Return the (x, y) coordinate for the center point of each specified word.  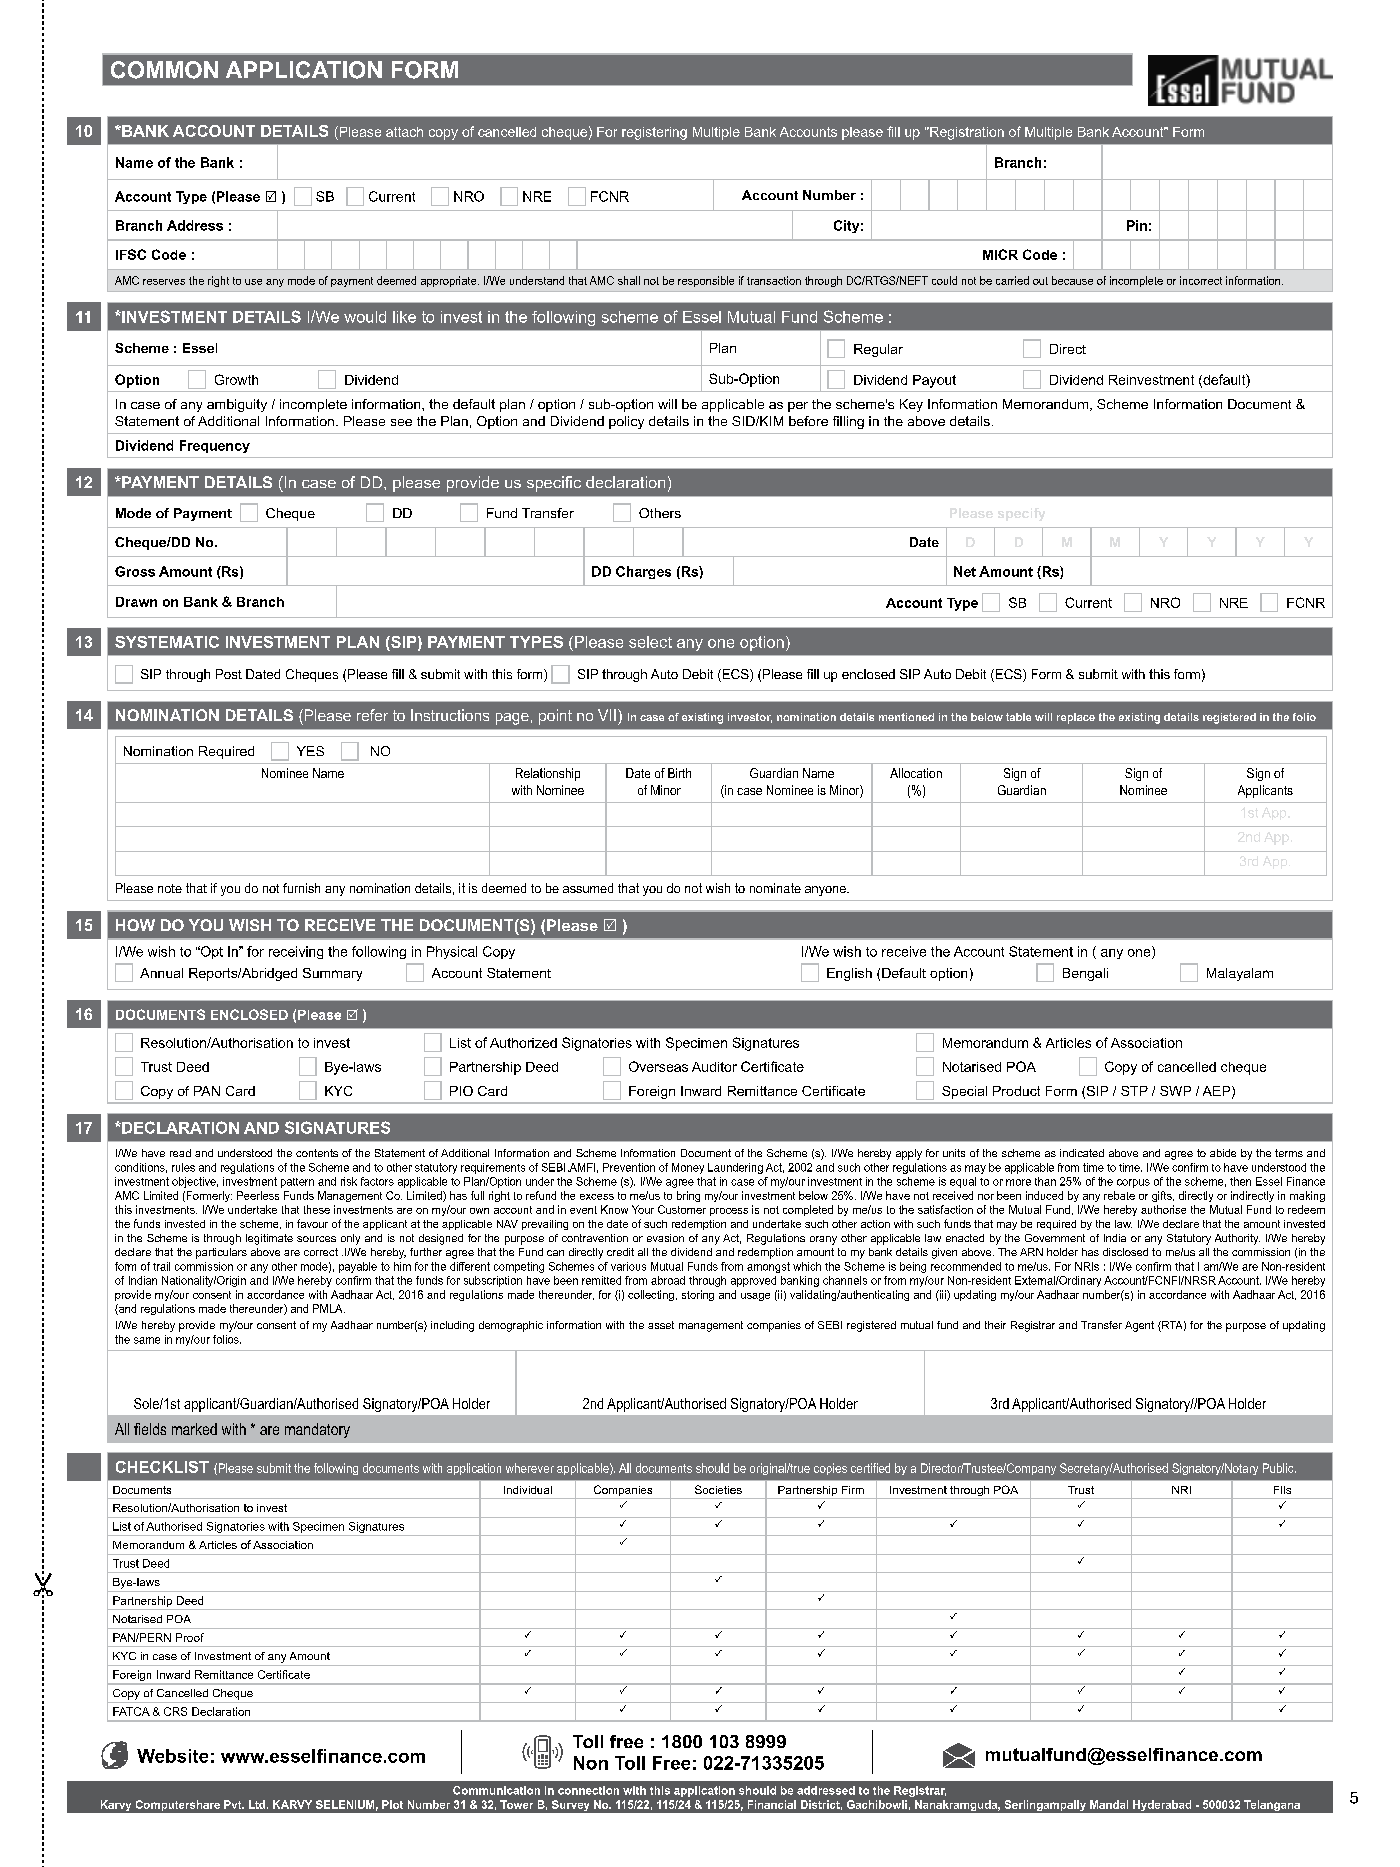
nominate (775, 888)
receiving (296, 952)
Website (172, 1756)
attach (404, 132)
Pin (1137, 225)
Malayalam (1240, 974)
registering (654, 133)
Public (1279, 1468)
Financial (772, 1804)
